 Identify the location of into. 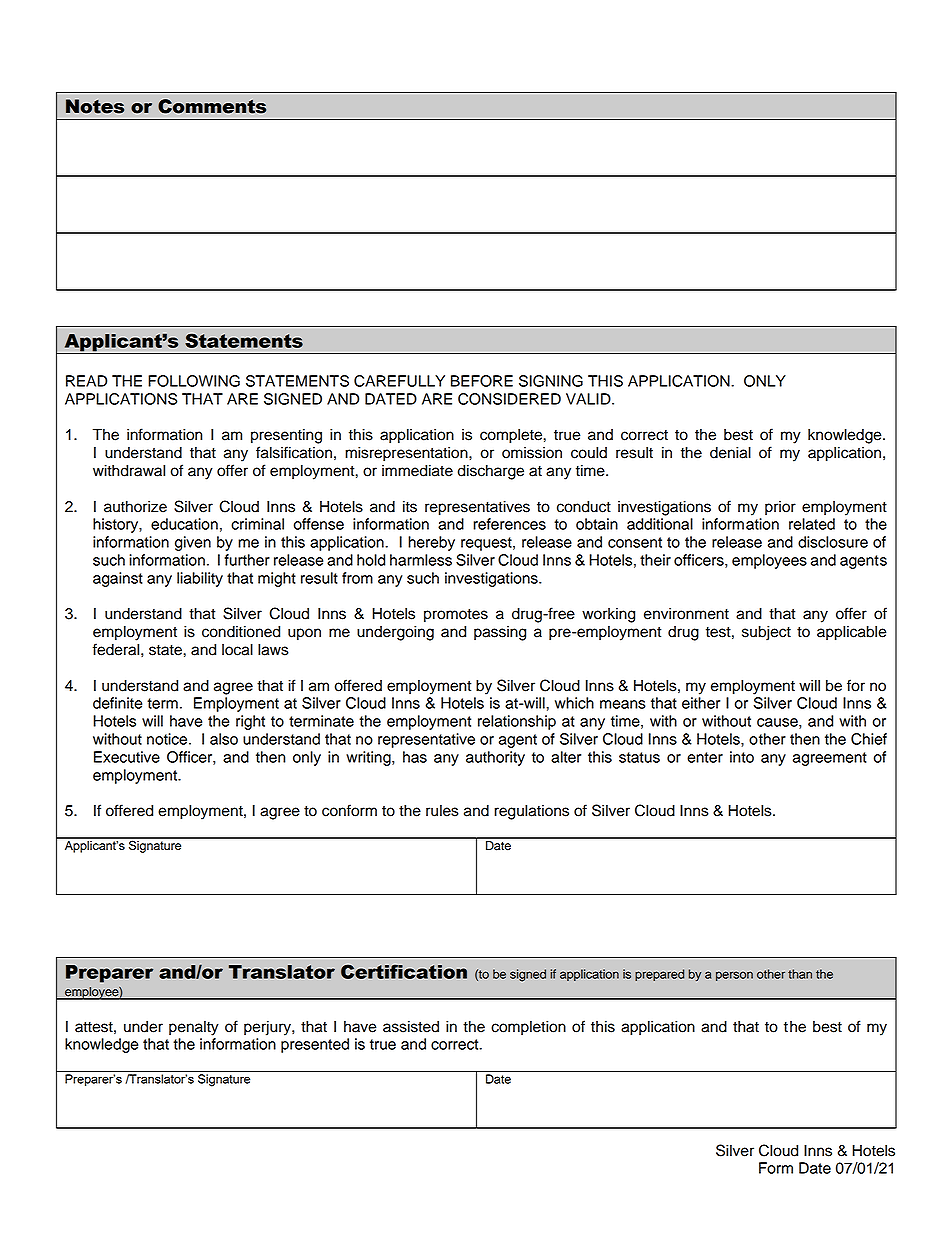
(742, 757).
